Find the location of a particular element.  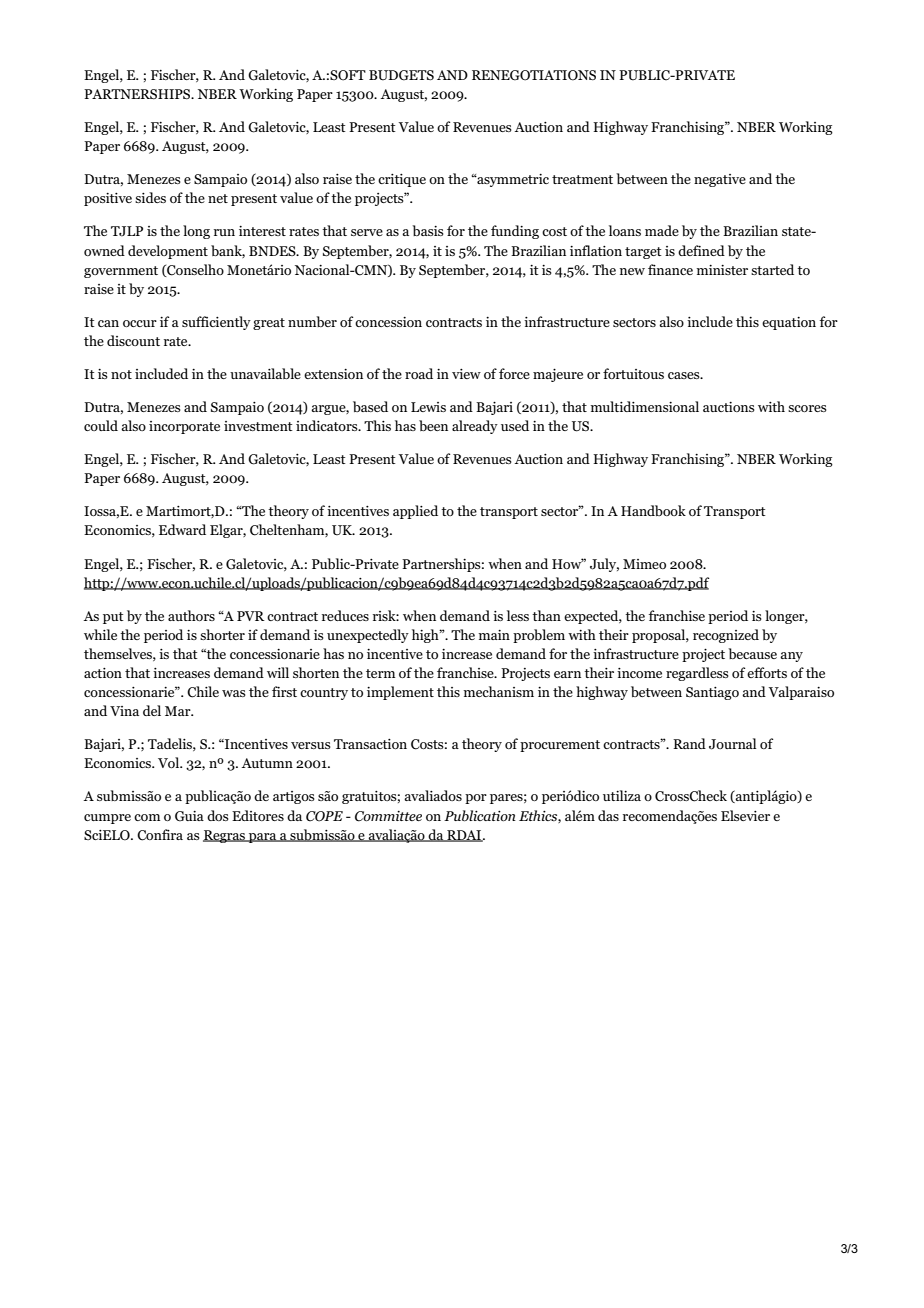

Elsevier is located at coordinates (745, 815).
